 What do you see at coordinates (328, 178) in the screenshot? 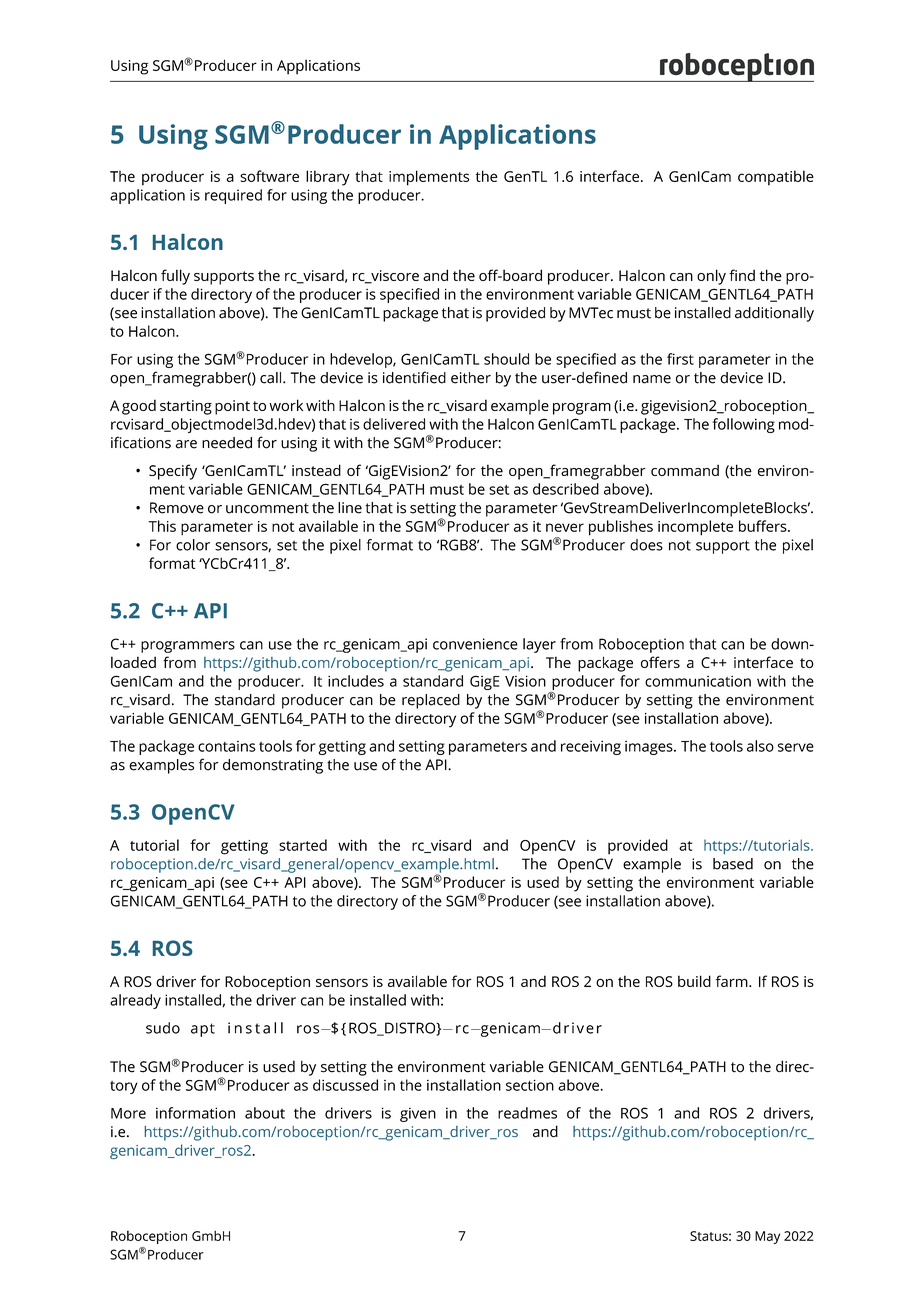
I see `library` at bounding box center [328, 178].
